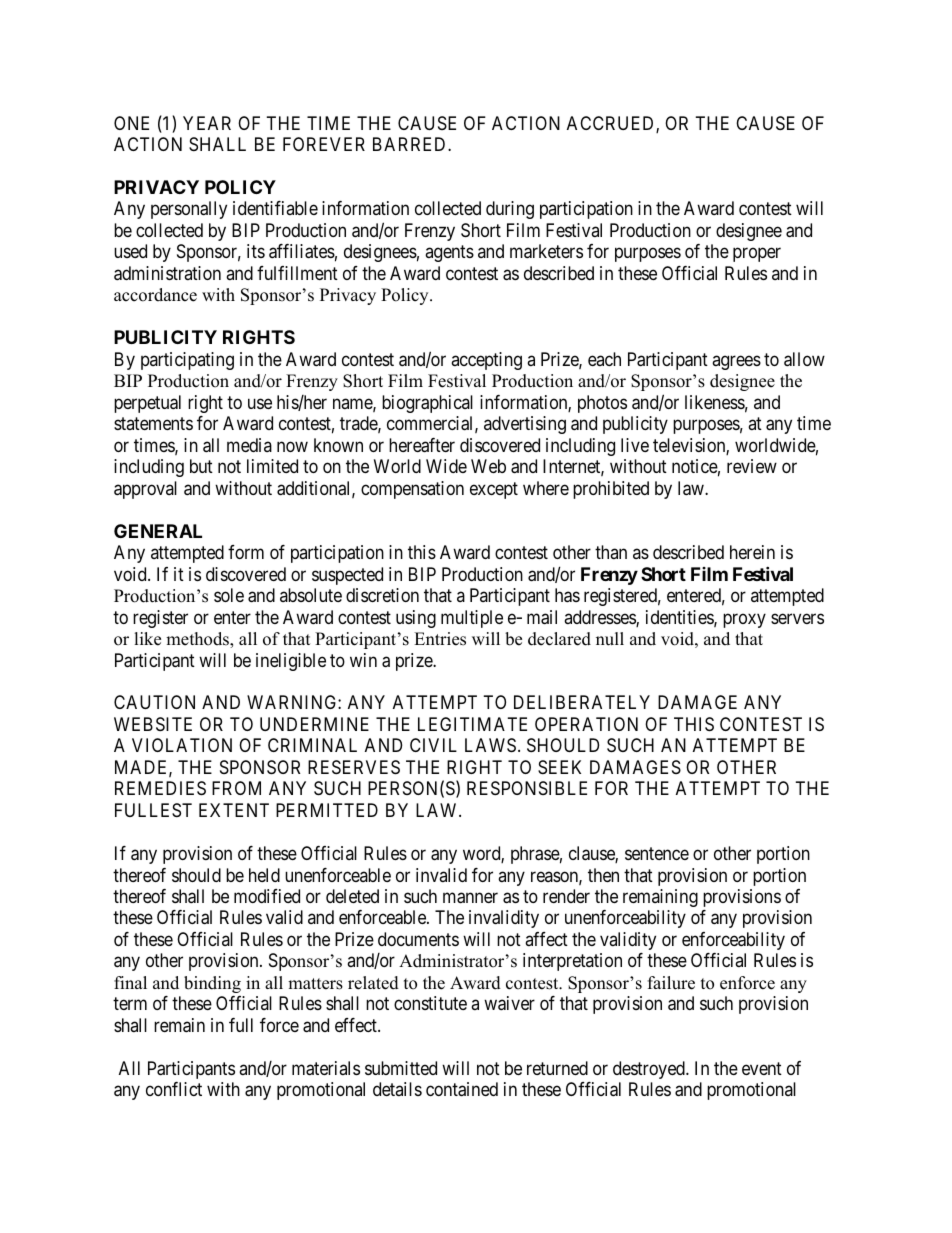  Describe the element at coordinates (207, 123) in the document. I see `YEAR` at that location.
